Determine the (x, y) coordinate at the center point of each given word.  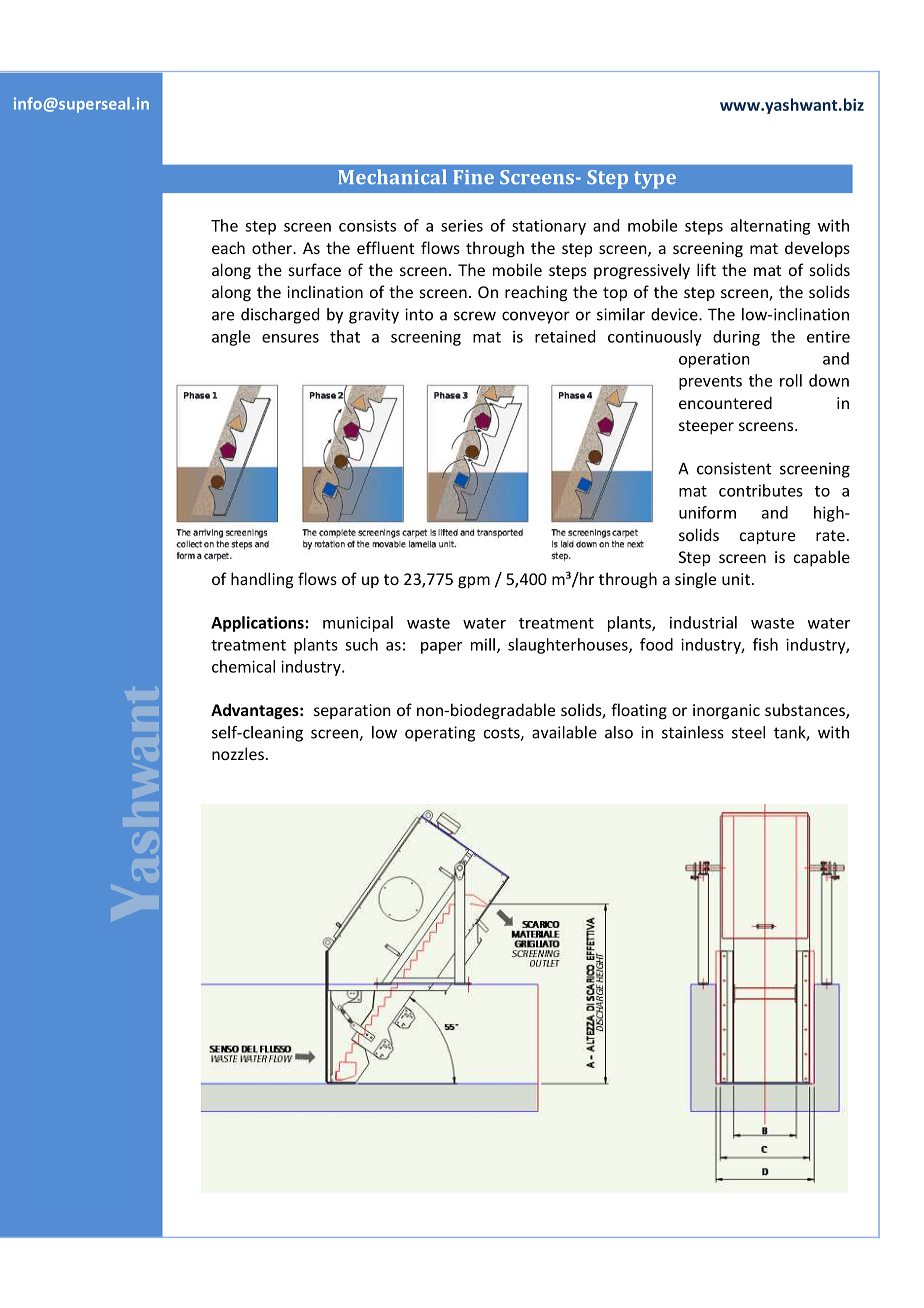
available (564, 732)
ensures (290, 338)
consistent (734, 468)
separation (352, 711)
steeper (706, 427)
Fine (473, 177)
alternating (770, 227)
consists (367, 225)
